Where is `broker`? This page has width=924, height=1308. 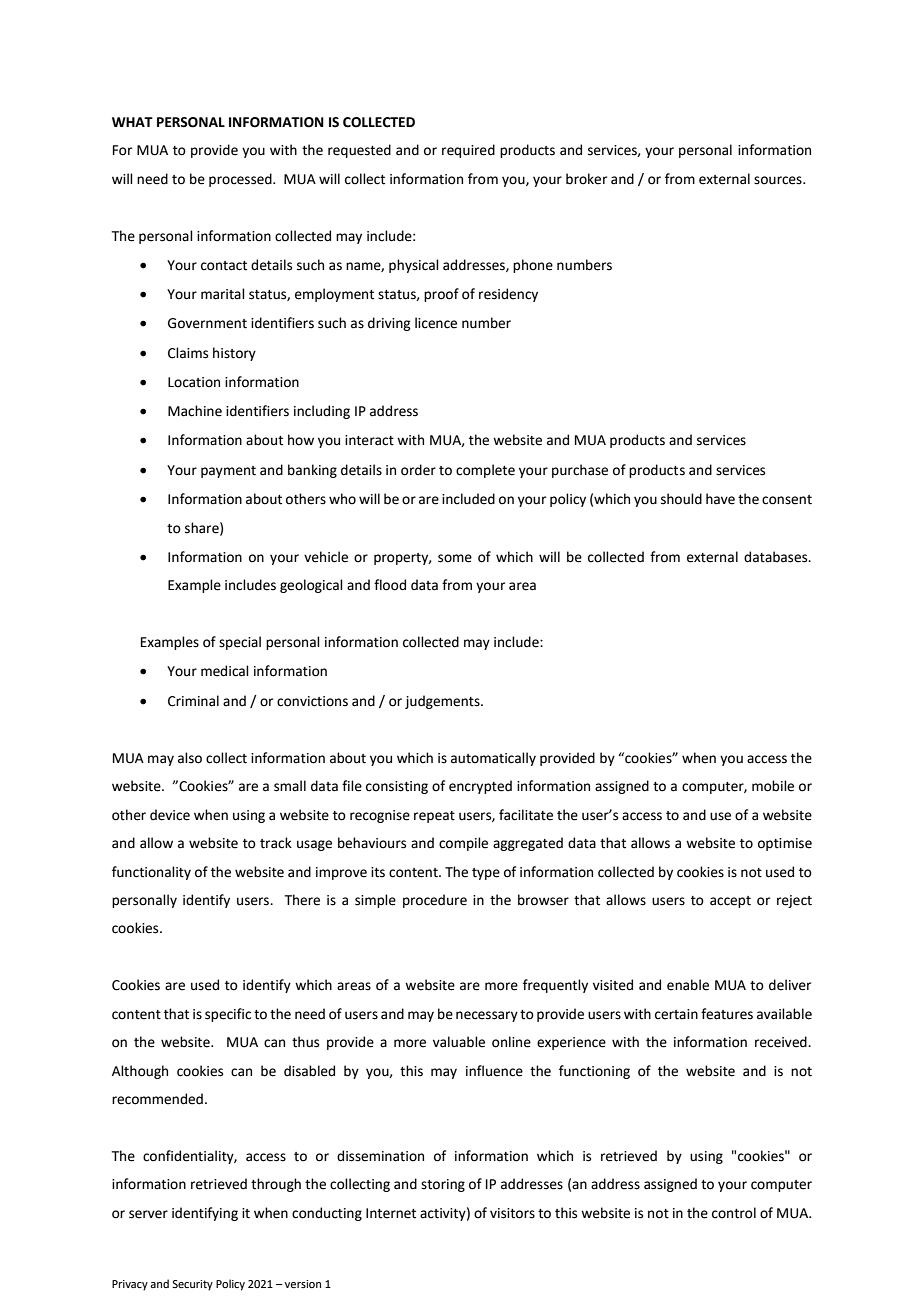
broker is located at coordinates (586, 179).
